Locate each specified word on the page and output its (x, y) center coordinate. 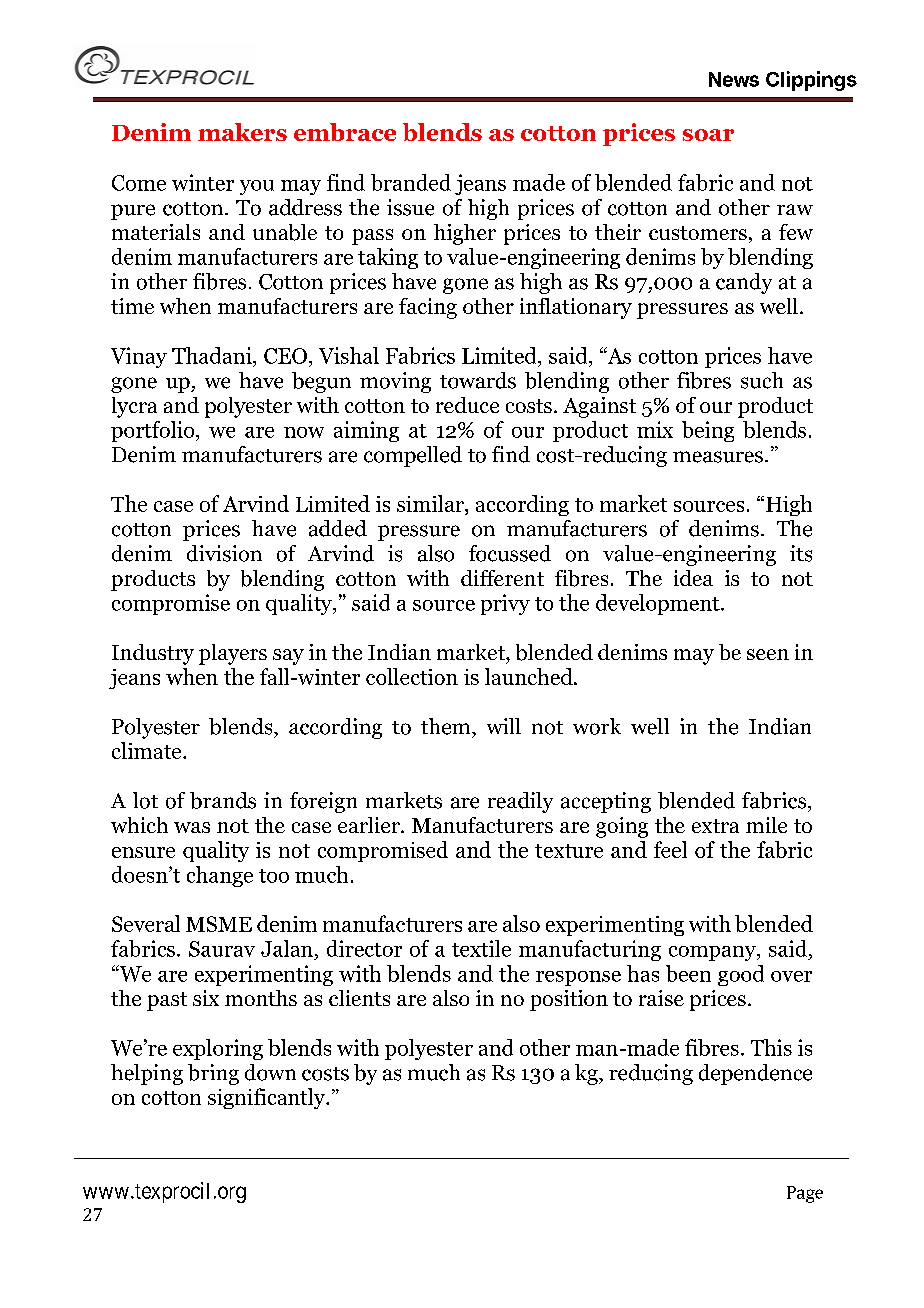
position (569, 1000)
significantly (268, 1098)
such (762, 380)
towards (478, 380)
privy (505, 604)
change (220, 876)
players (233, 654)
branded (411, 182)
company (713, 953)
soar (708, 135)
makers (242, 132)
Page (805, 1194)
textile (481, 948)
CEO (285, 356)
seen (768, 654)
